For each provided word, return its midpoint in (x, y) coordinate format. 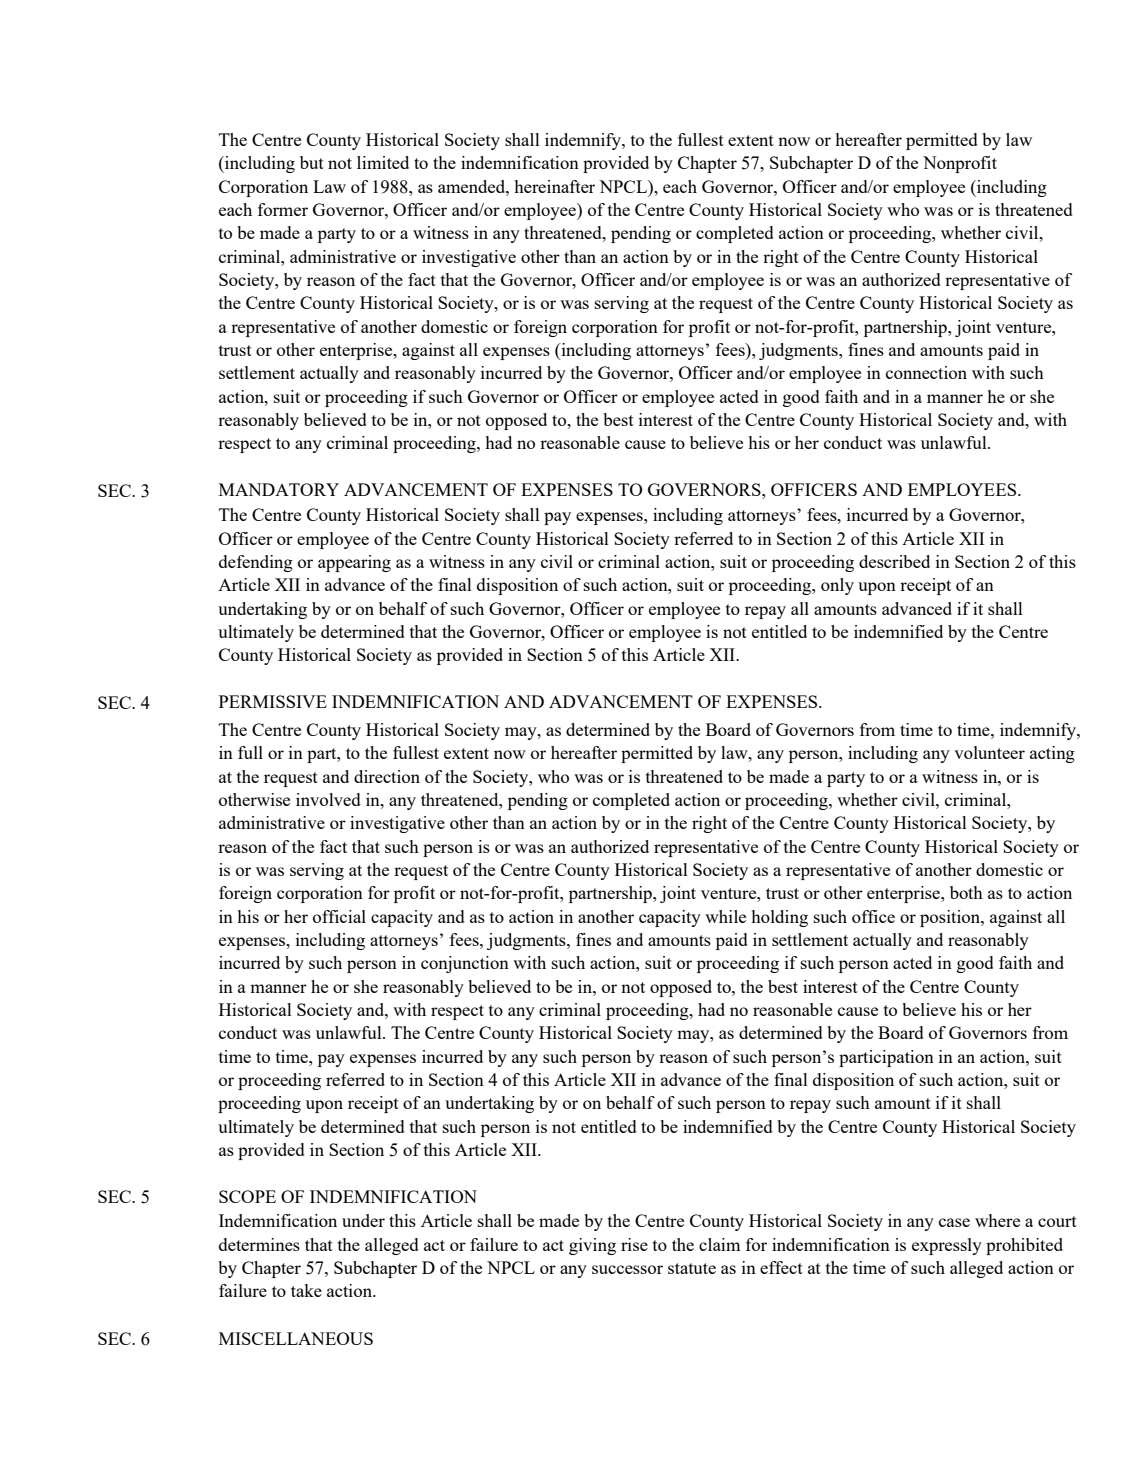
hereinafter (554, 186)
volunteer (989, 752)
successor (627, 1269)
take (306, 1290)
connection (926, 372)
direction (387, 776)
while (725, 916)
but (312, 162)
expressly (947, 1246)
